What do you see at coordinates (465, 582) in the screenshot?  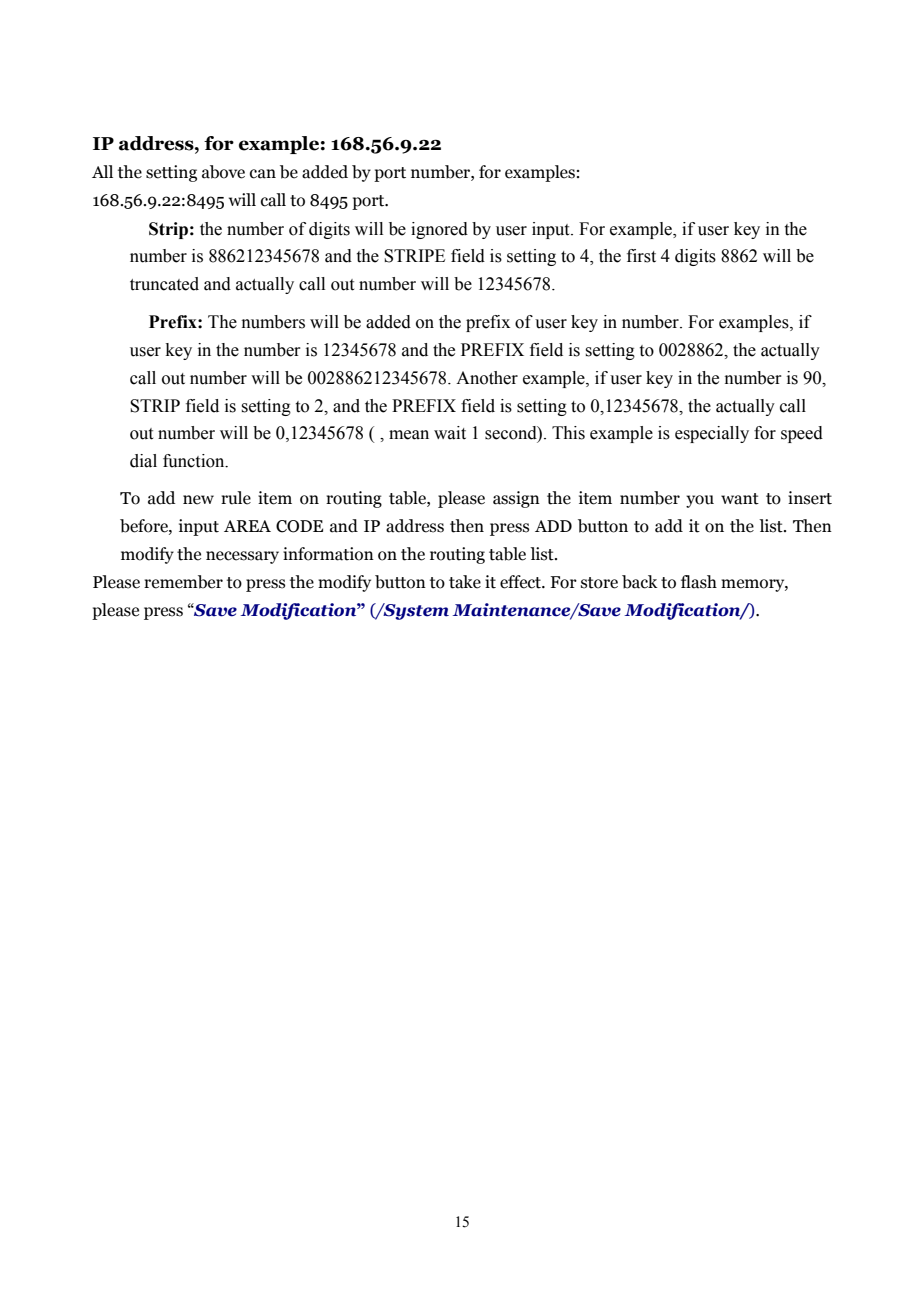 I see `take` at bounding box center [465, 582].
